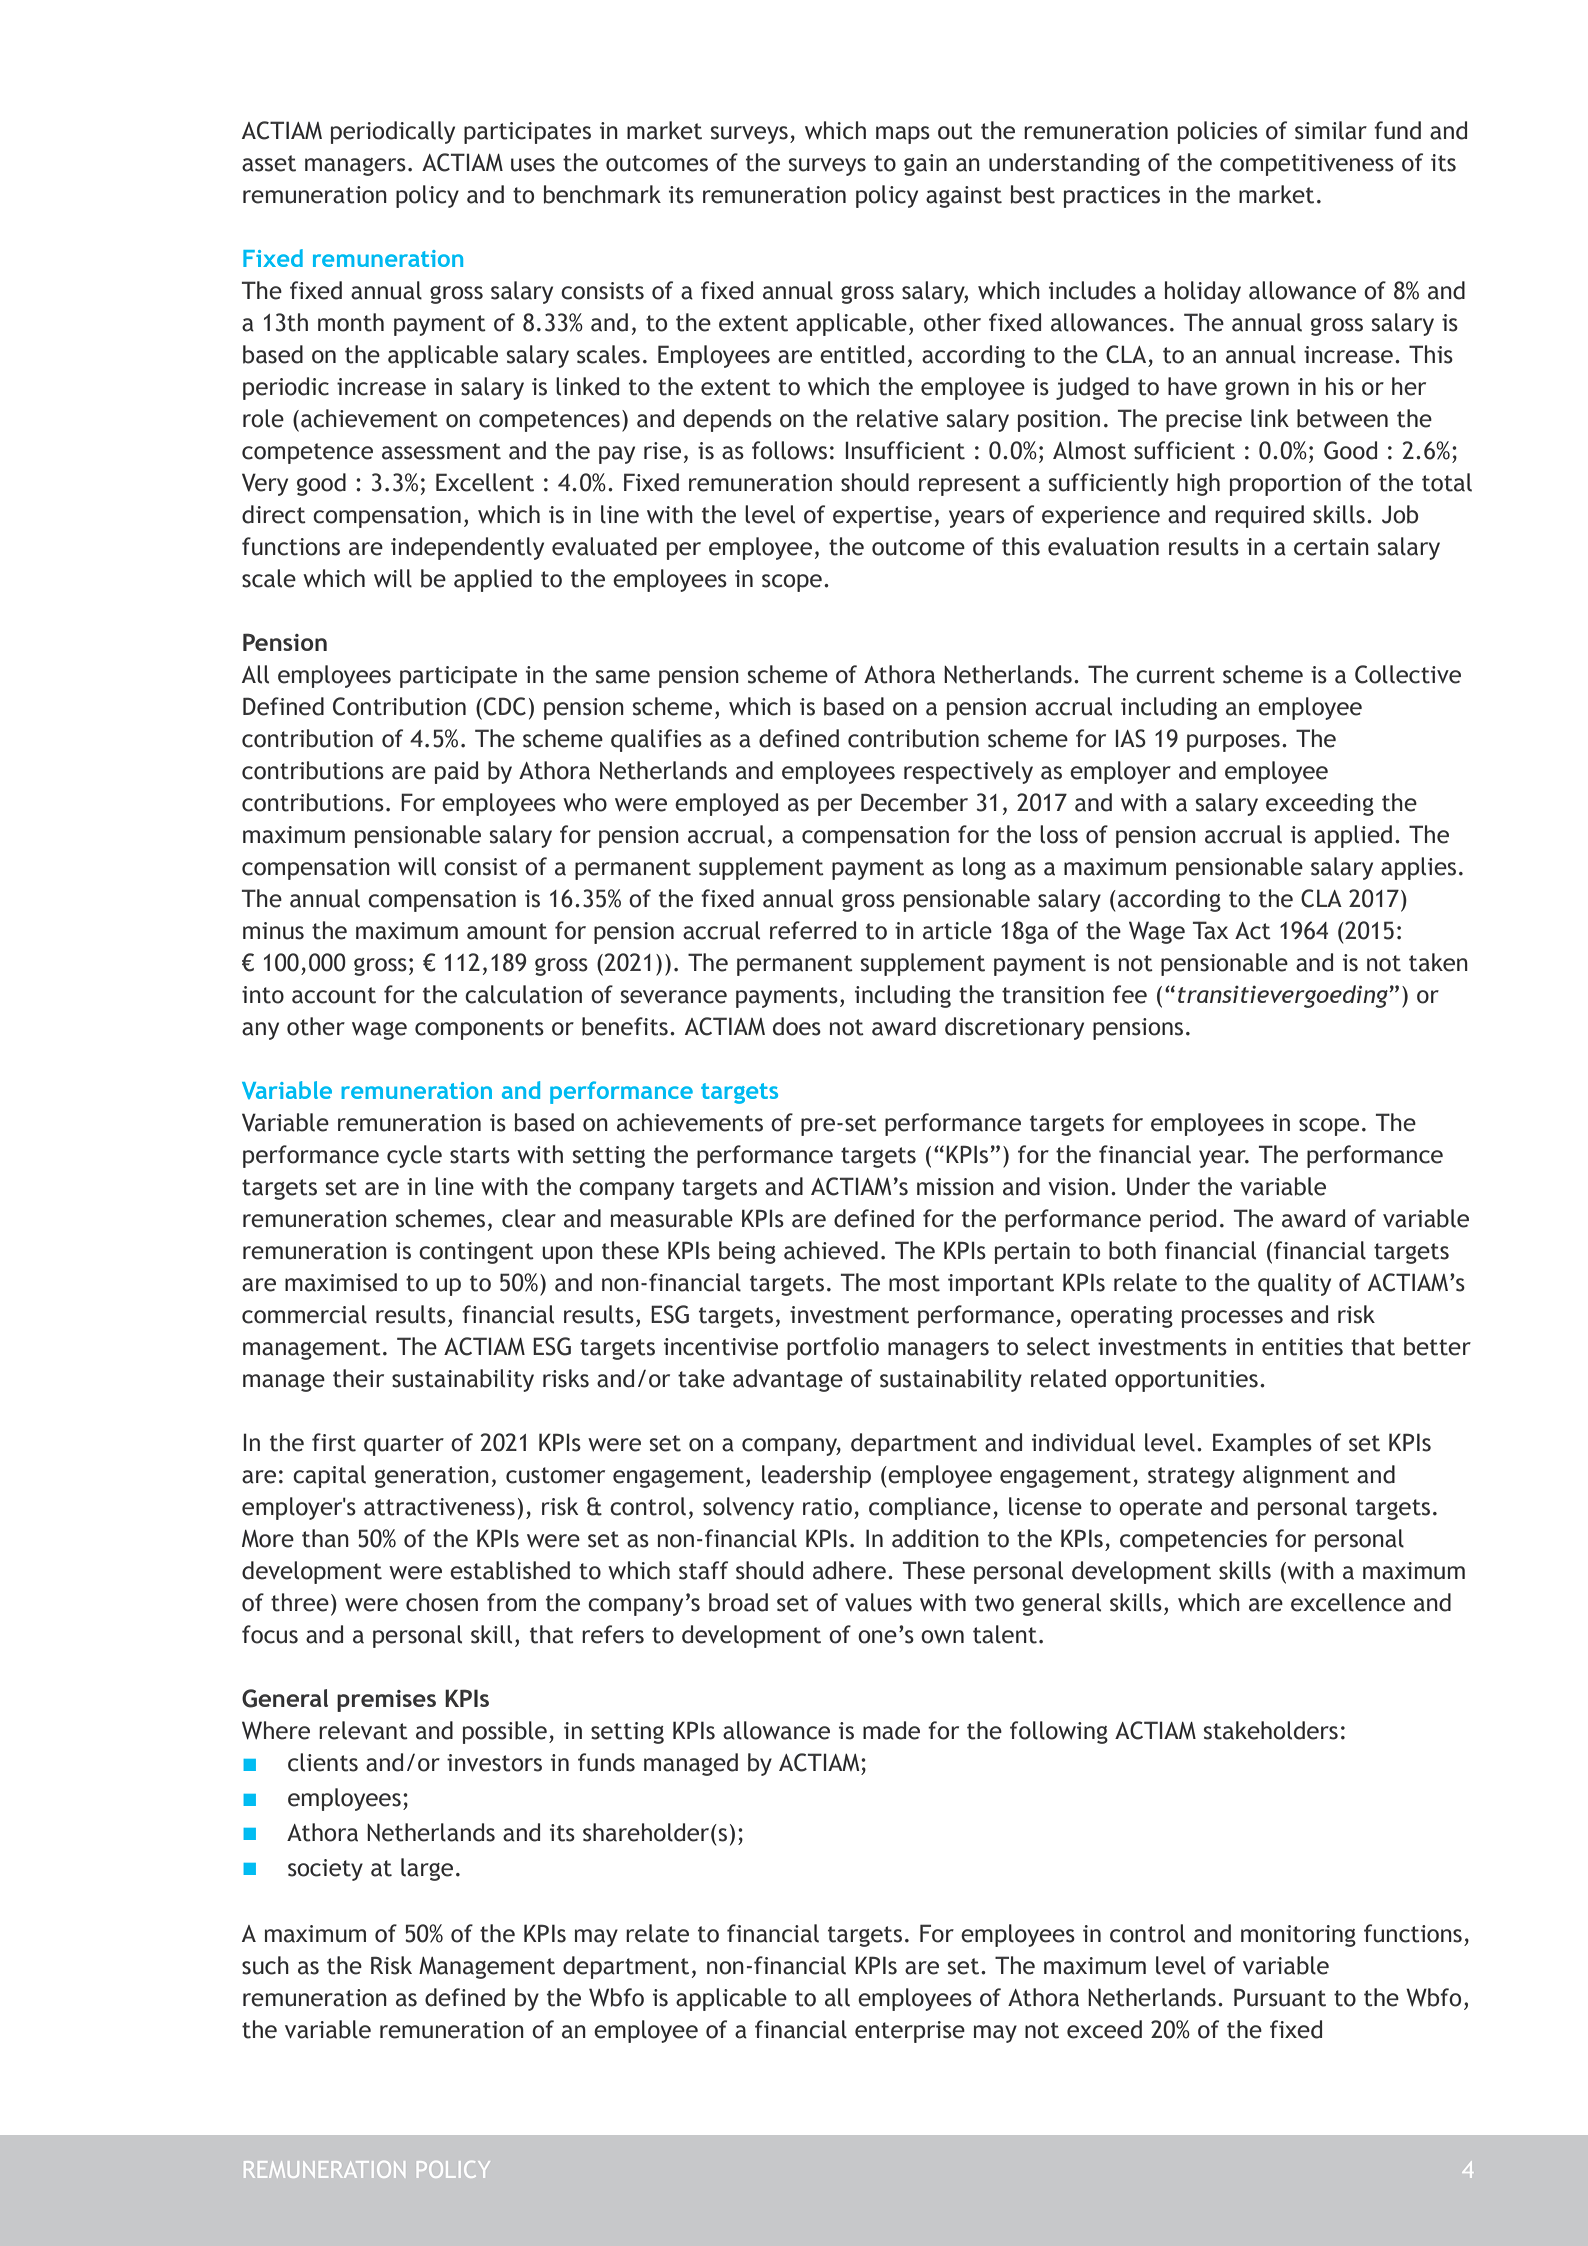 The height and width of the screenshot is (2246, 1588). What do you see at coordinates (1210, 930) in the screenshot?
I see `Tax` at bounding box center [1210, 930].
